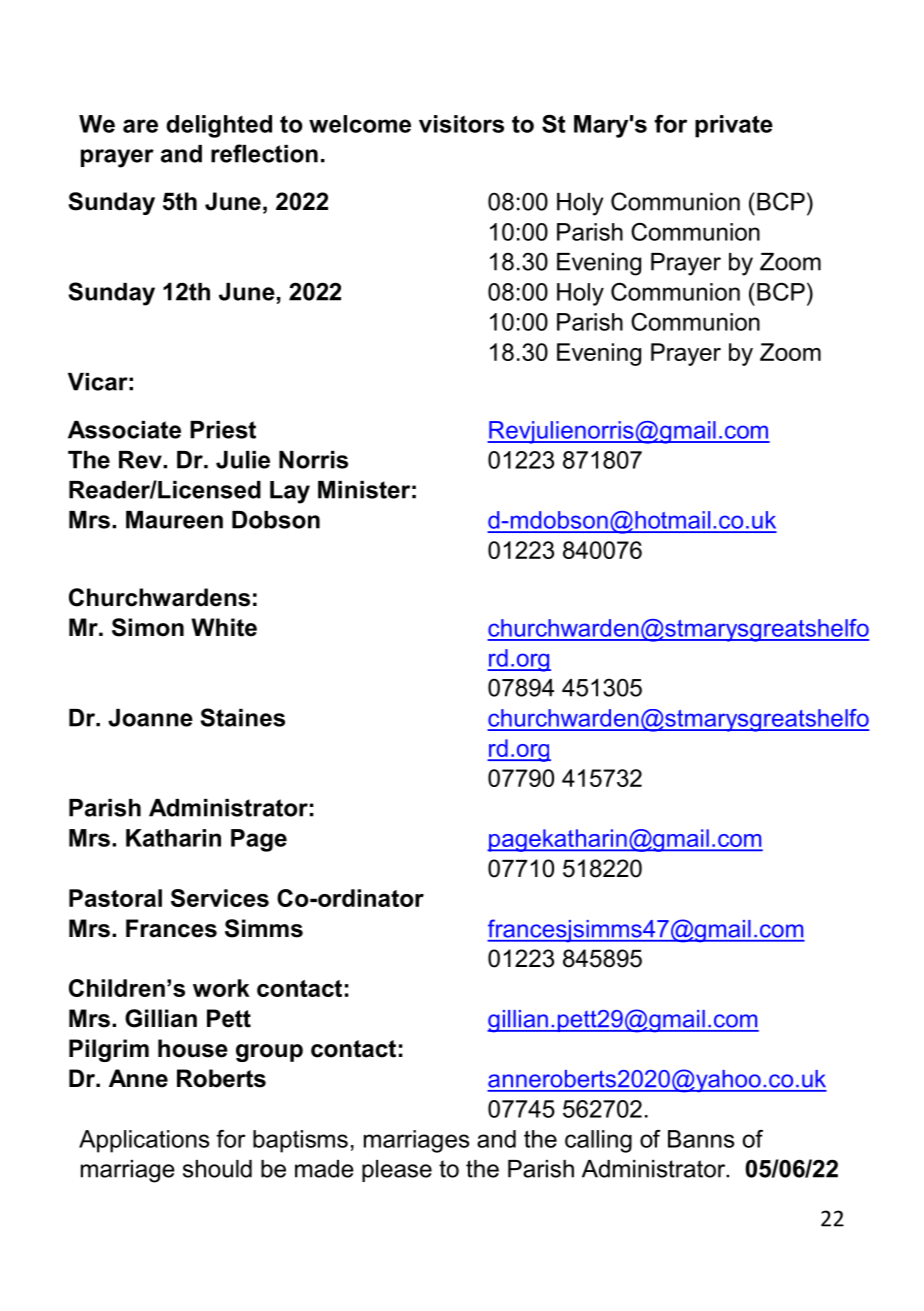  I want to click on Applications, so click(144, 1141).
